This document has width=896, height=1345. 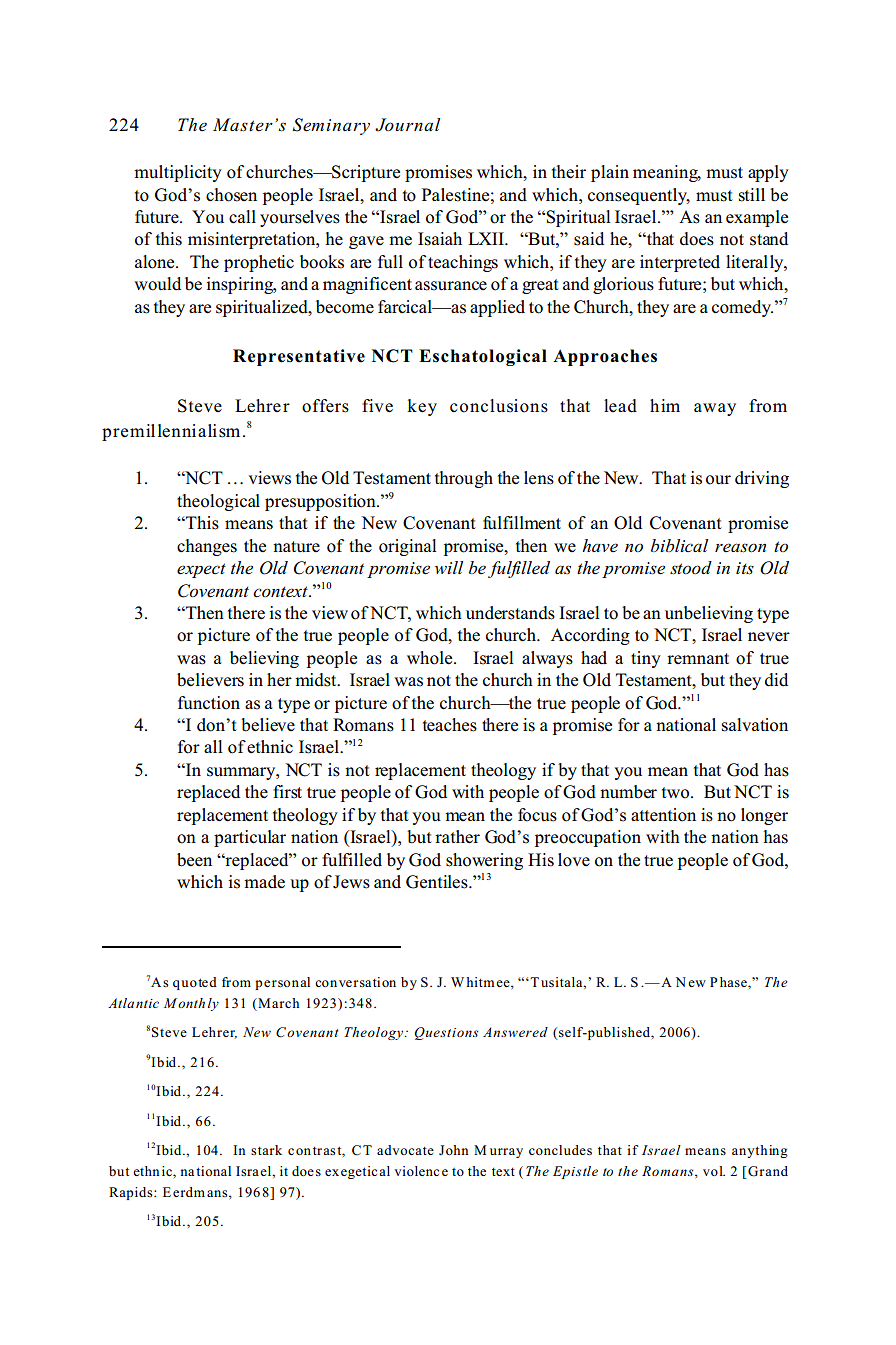 I want to click on still, so click(x=752, y=195).
